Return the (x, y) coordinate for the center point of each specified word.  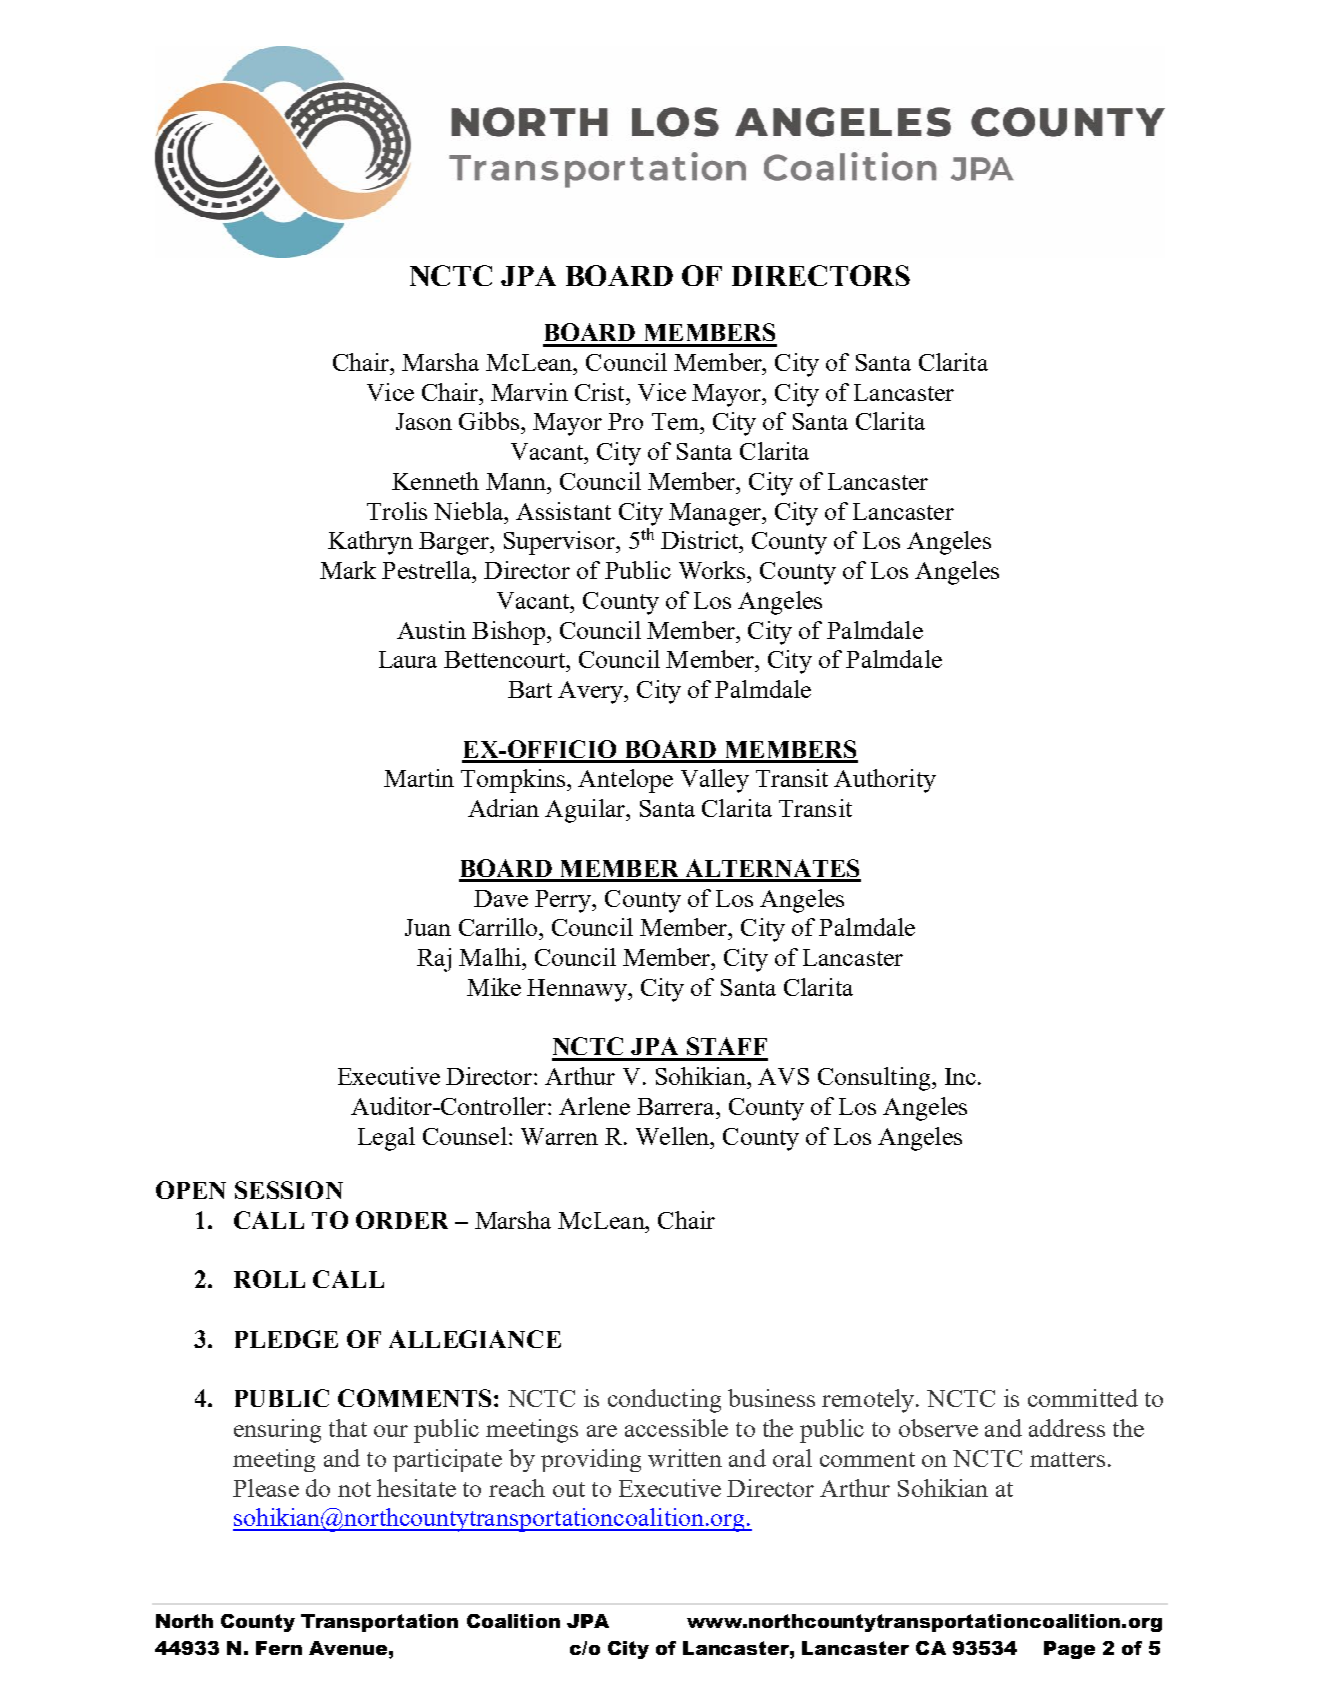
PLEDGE (286, 1339)
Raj (434, 960)
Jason (424, 421)
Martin (419, 778)
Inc (960, 1076)
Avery (592, 692)
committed (1083, 1398)
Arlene (594, 1106)
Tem (676, 421)
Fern (279, 1648)
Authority (885, 781)
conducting (664, 1401)
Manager (716, 514)
